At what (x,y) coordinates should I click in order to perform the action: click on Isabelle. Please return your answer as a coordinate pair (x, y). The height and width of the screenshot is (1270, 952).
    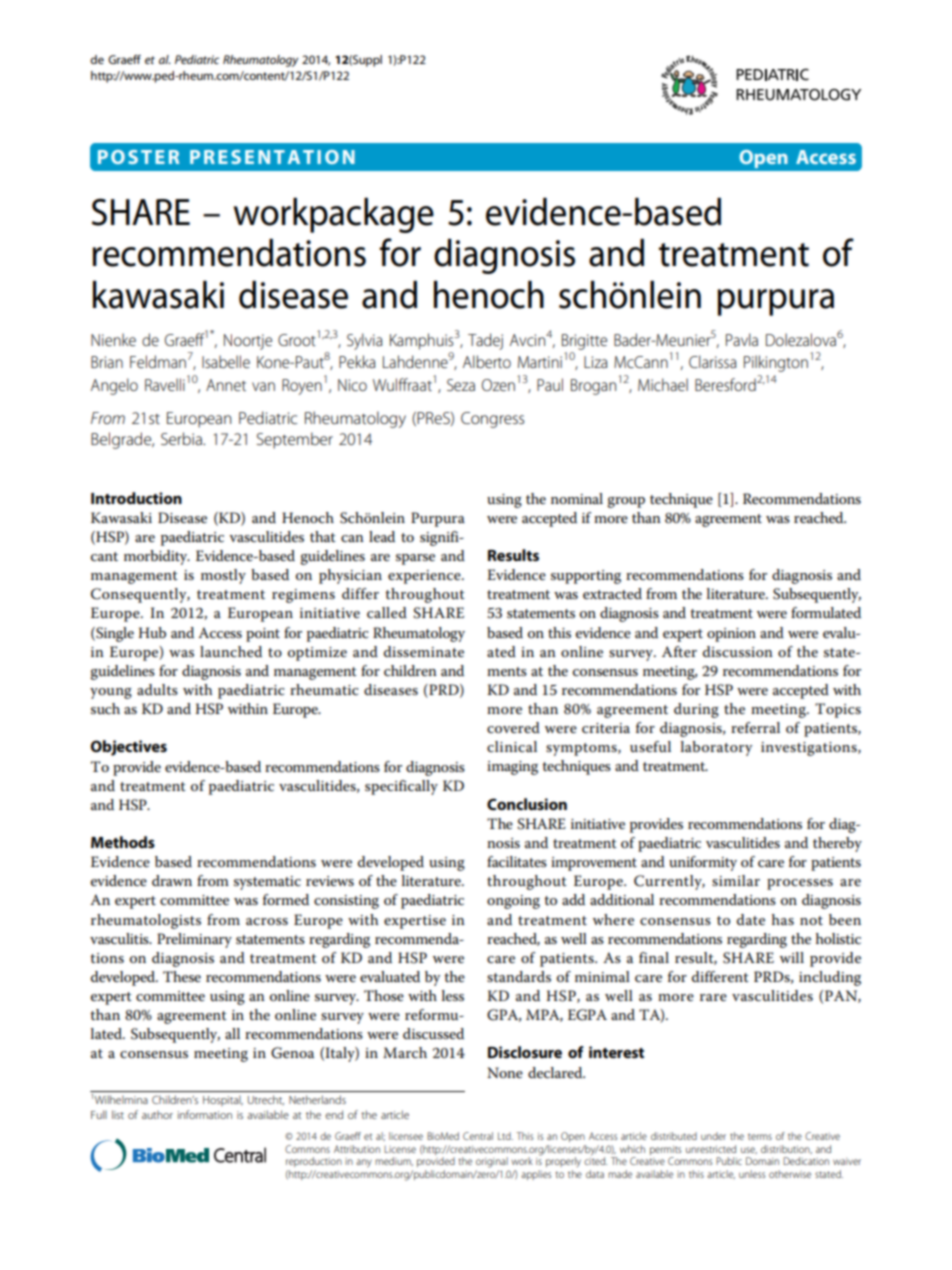
    Looking at the image, I should click on (226, 361).
